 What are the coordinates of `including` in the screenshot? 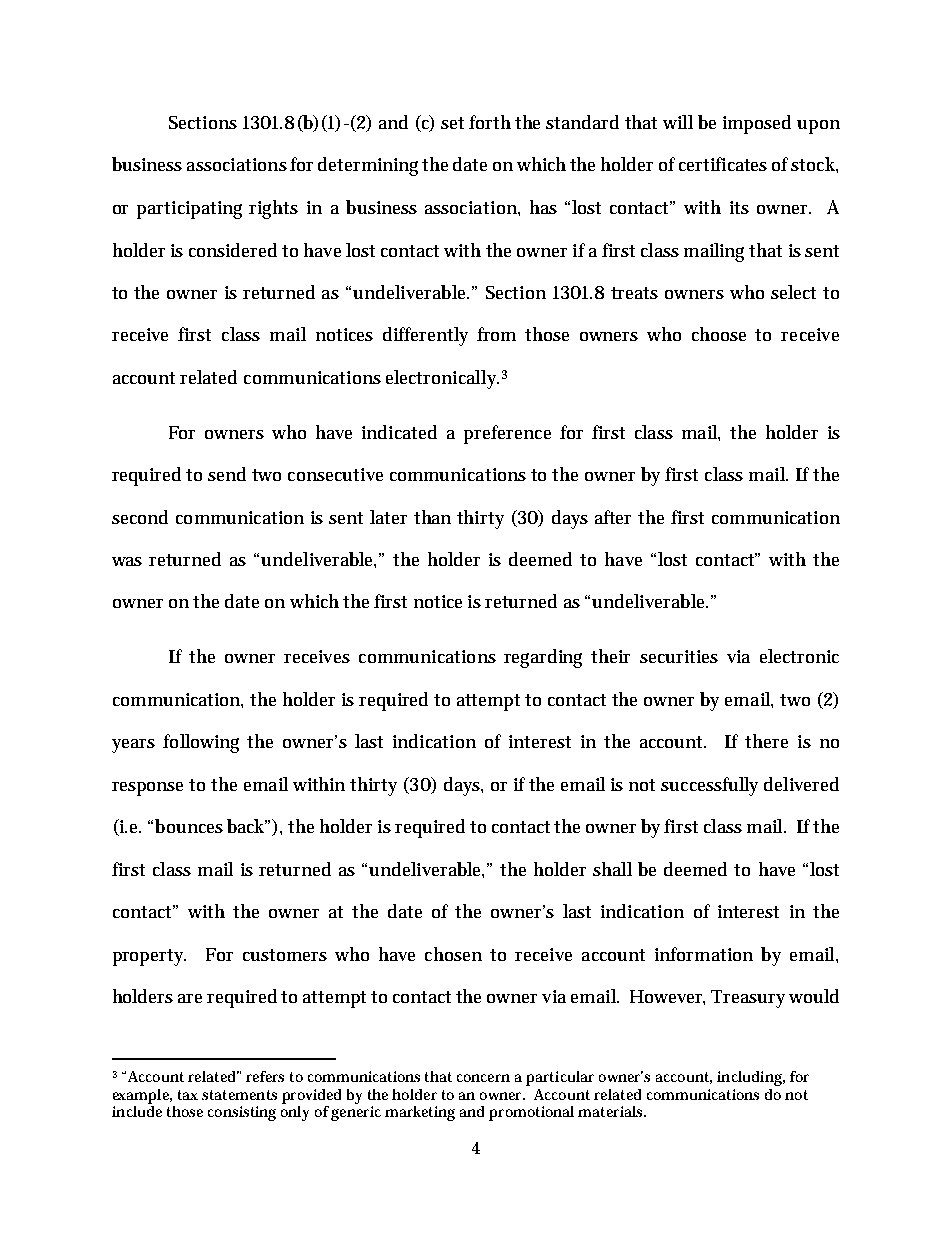 It's located at (751, 1078).
